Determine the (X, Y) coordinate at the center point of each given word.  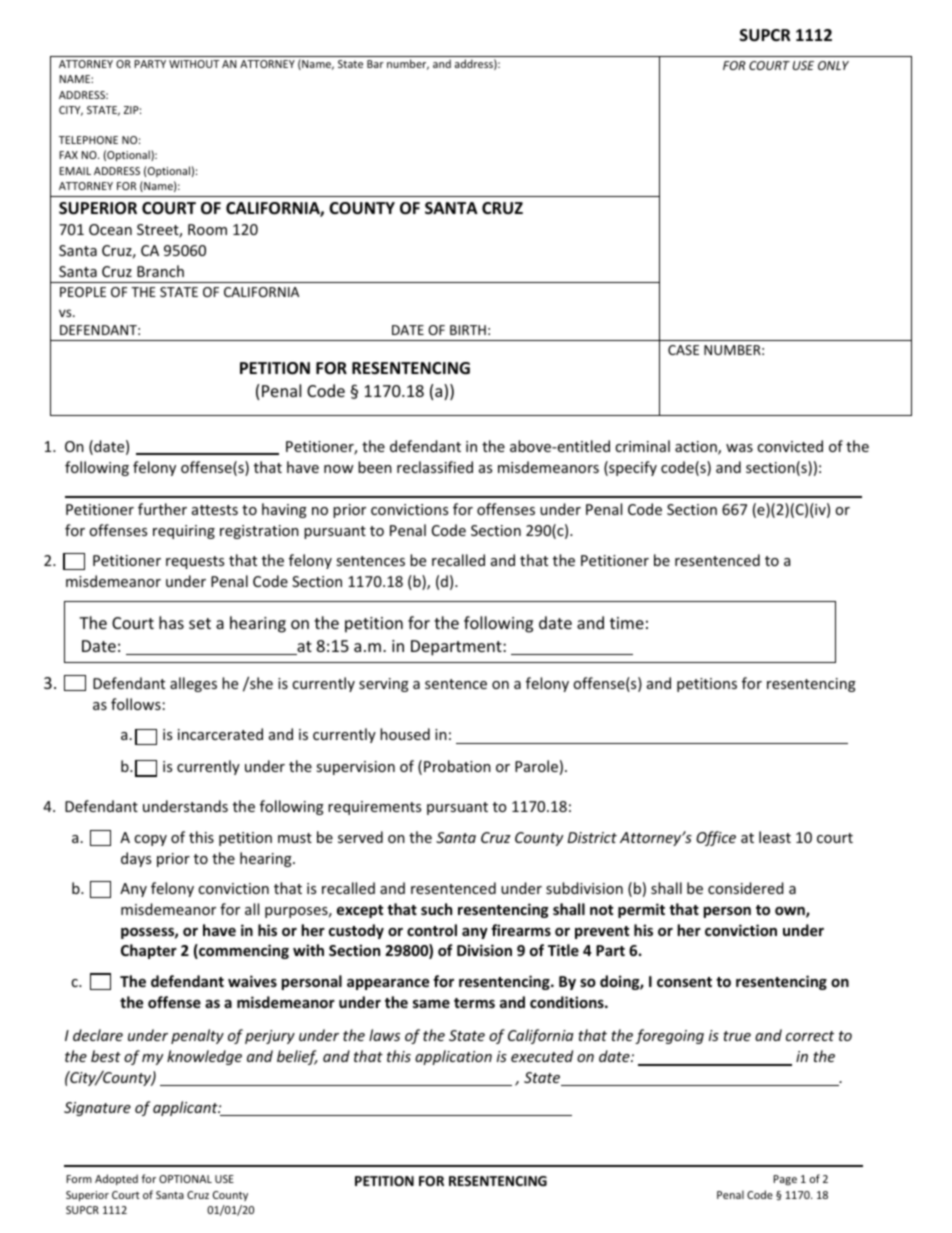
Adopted (116, 1179)
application (453, 1057)
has (171, 622)
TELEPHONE (88, 140)
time (627, 623)
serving (384, 685)
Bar (375, 64)
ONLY (833, 65)
